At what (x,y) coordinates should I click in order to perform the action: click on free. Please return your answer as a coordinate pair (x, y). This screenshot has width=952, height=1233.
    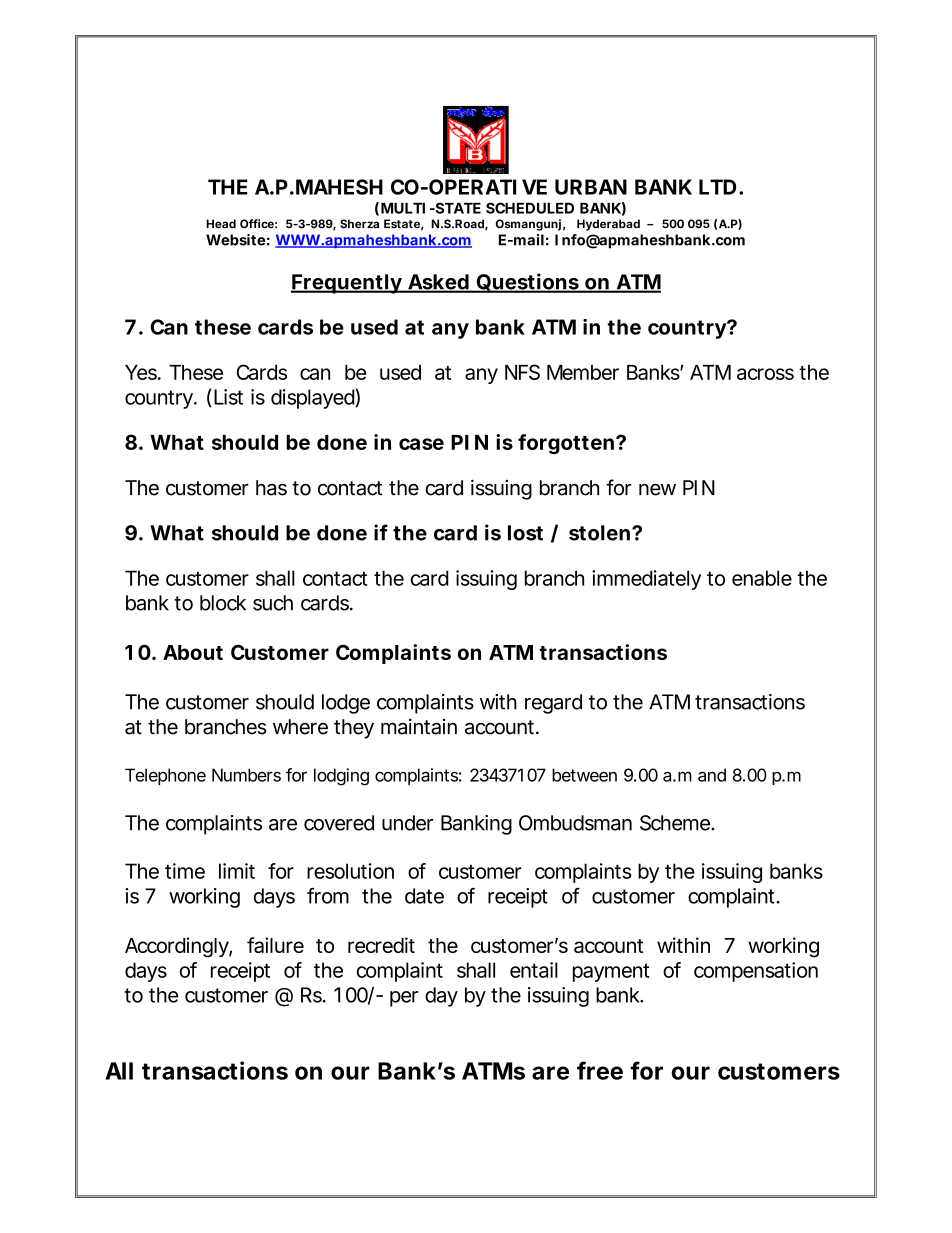
    Looking at the image, I should click on (600, 1070).
